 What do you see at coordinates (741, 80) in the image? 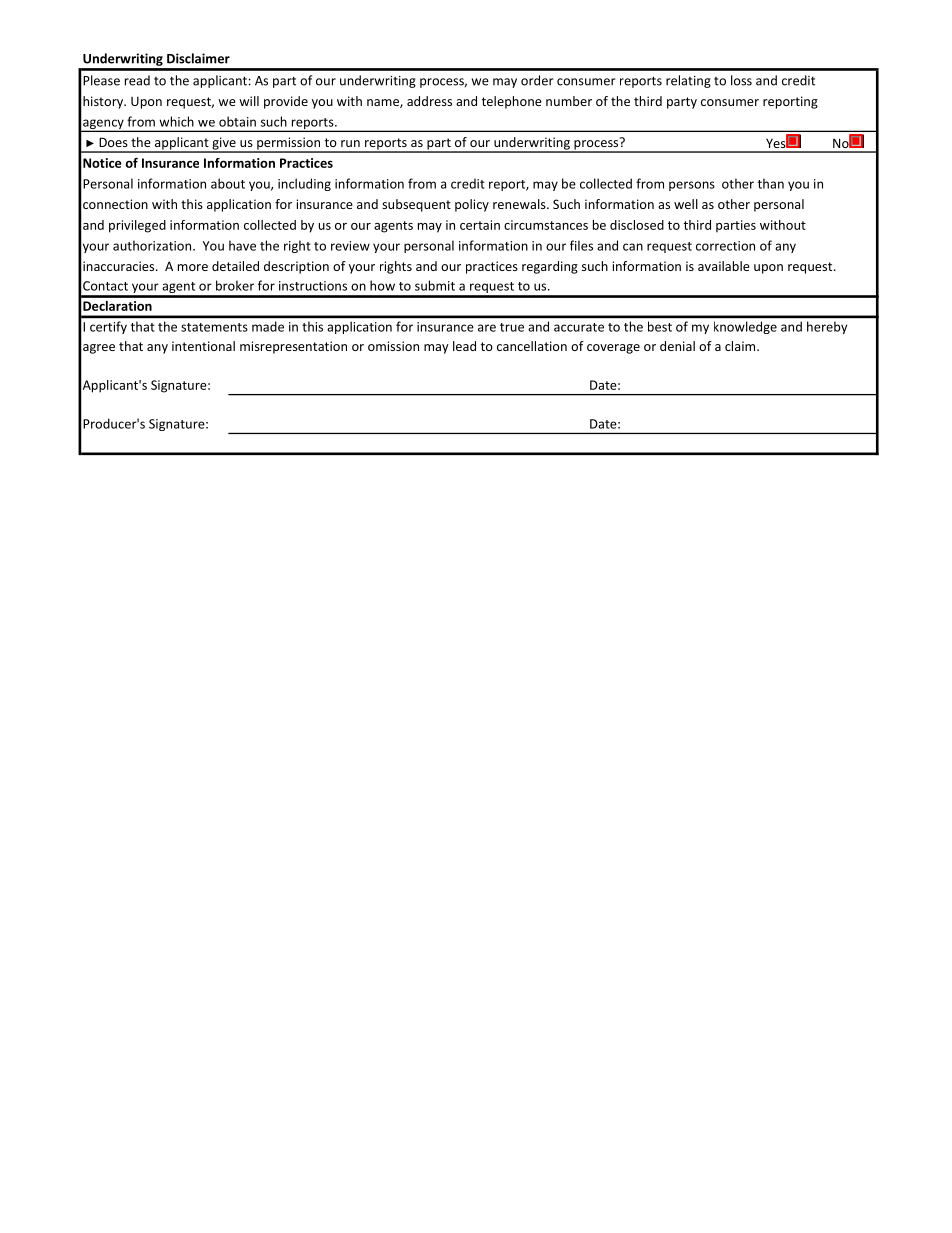
I see `loss` at bounding box center [741, 80].
